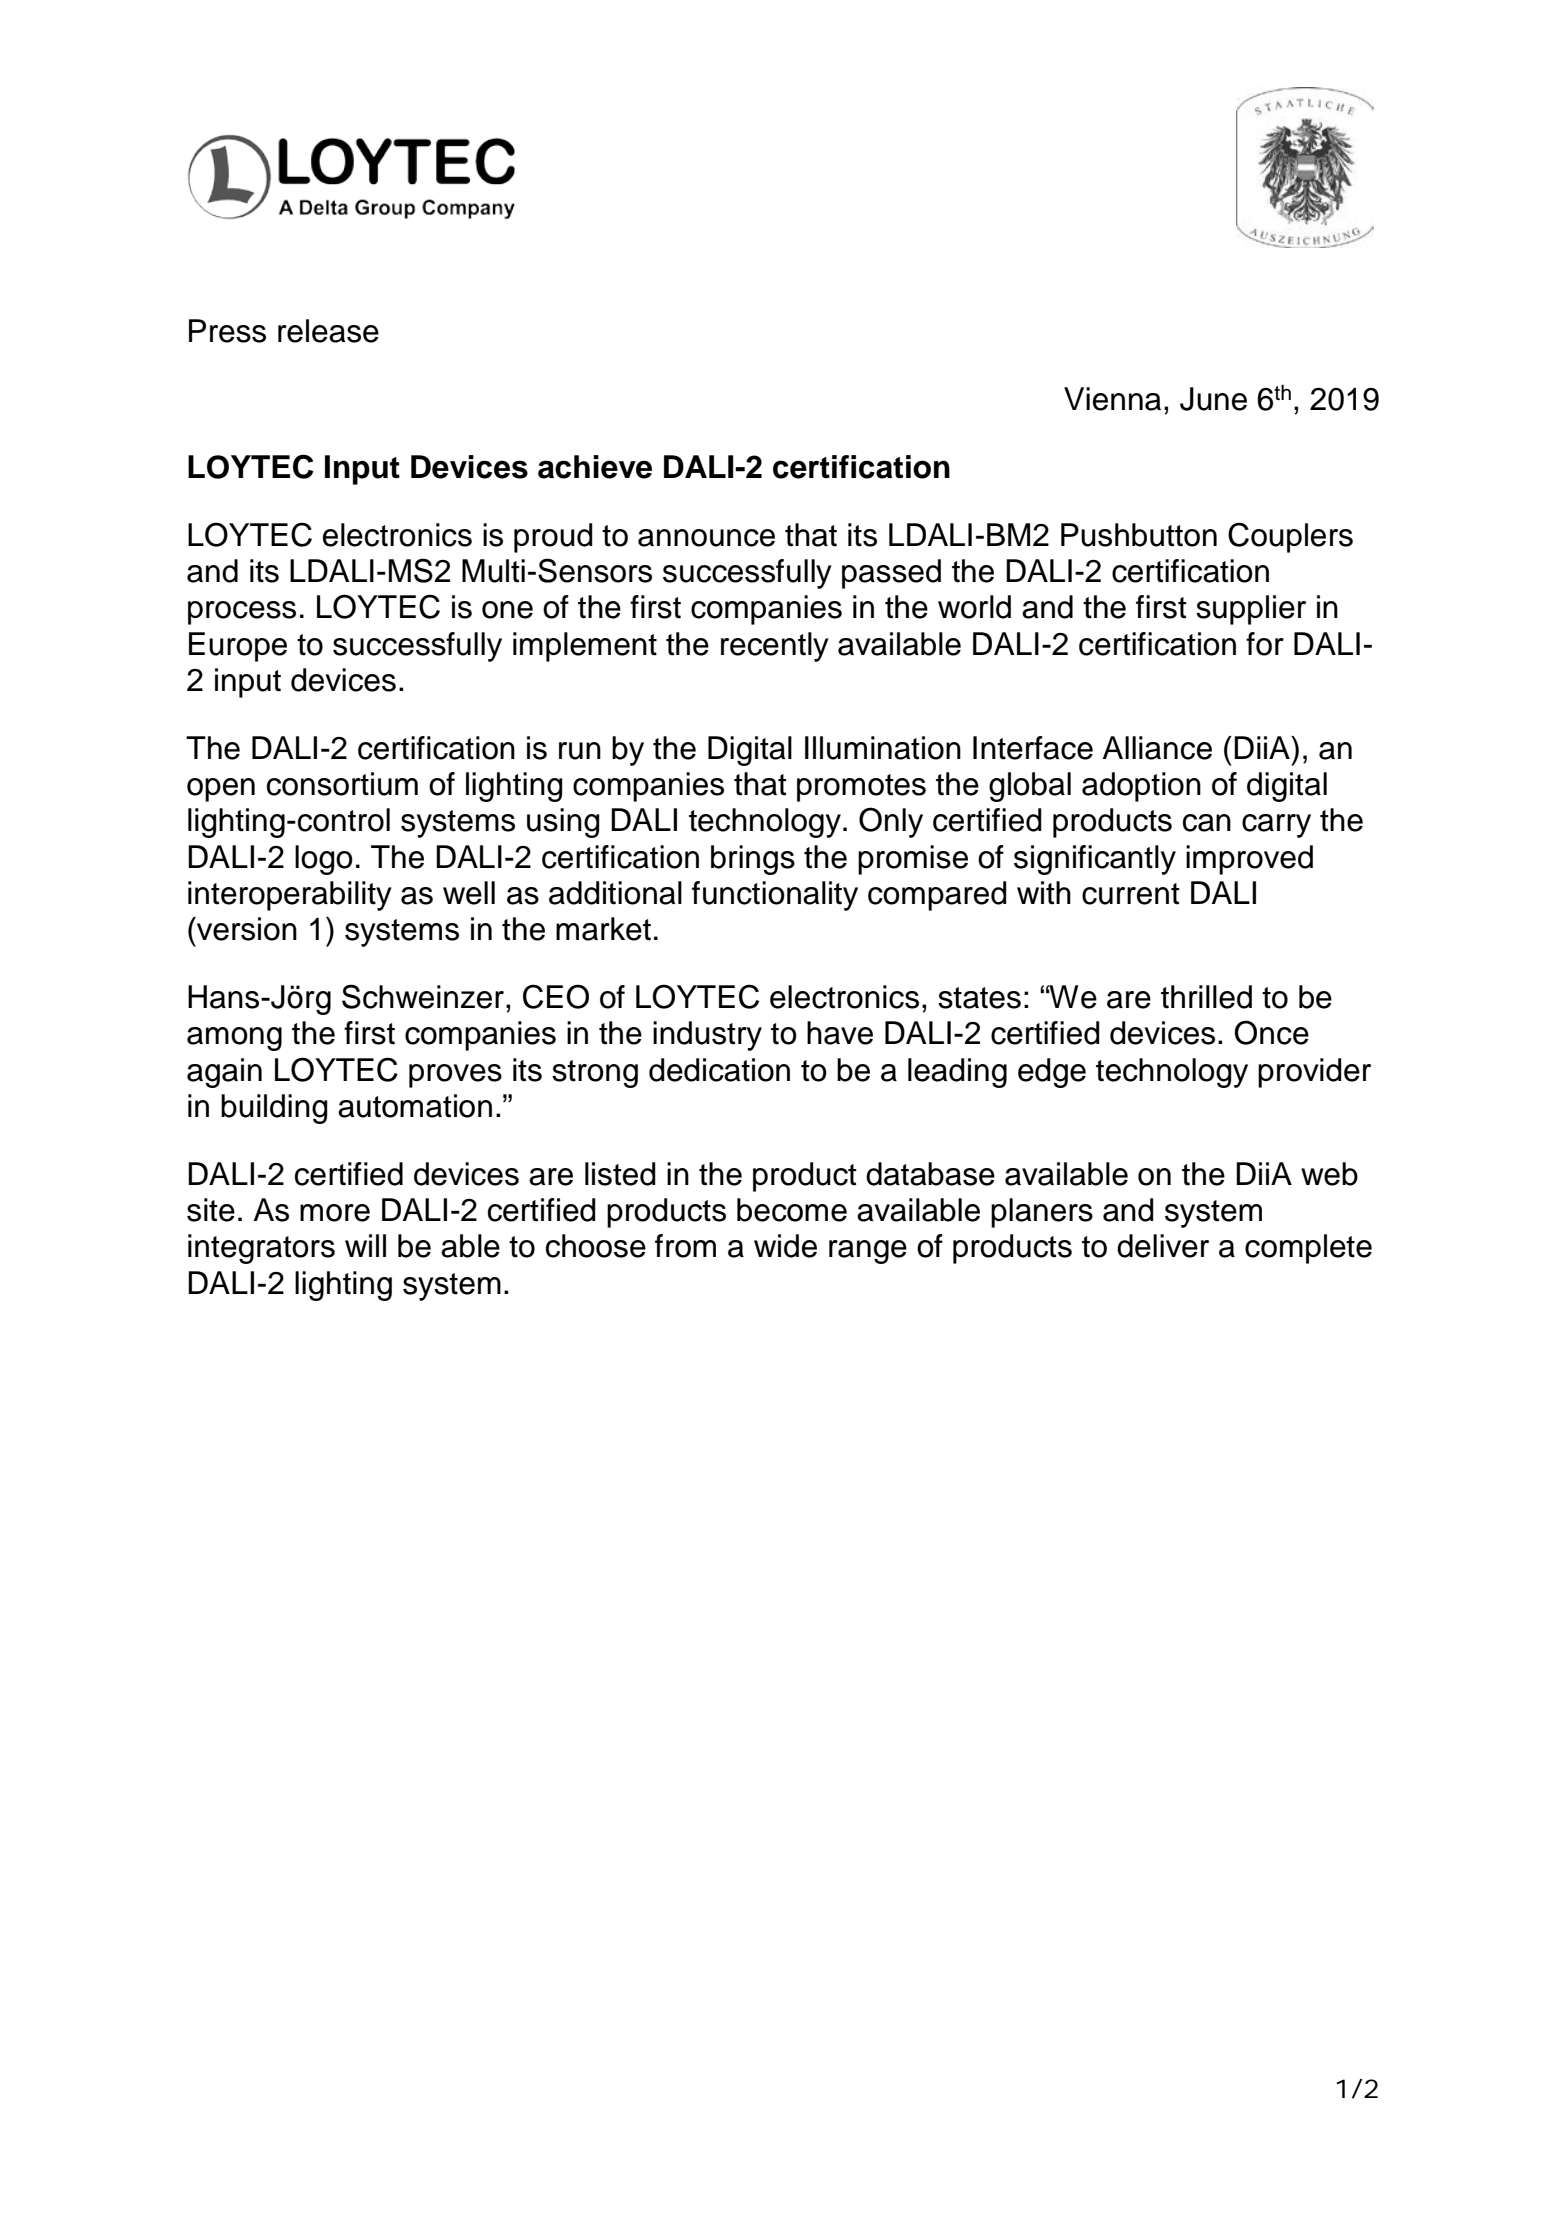 The image size is (1566, 2214). I want to click on become, so click(792, 1210).
